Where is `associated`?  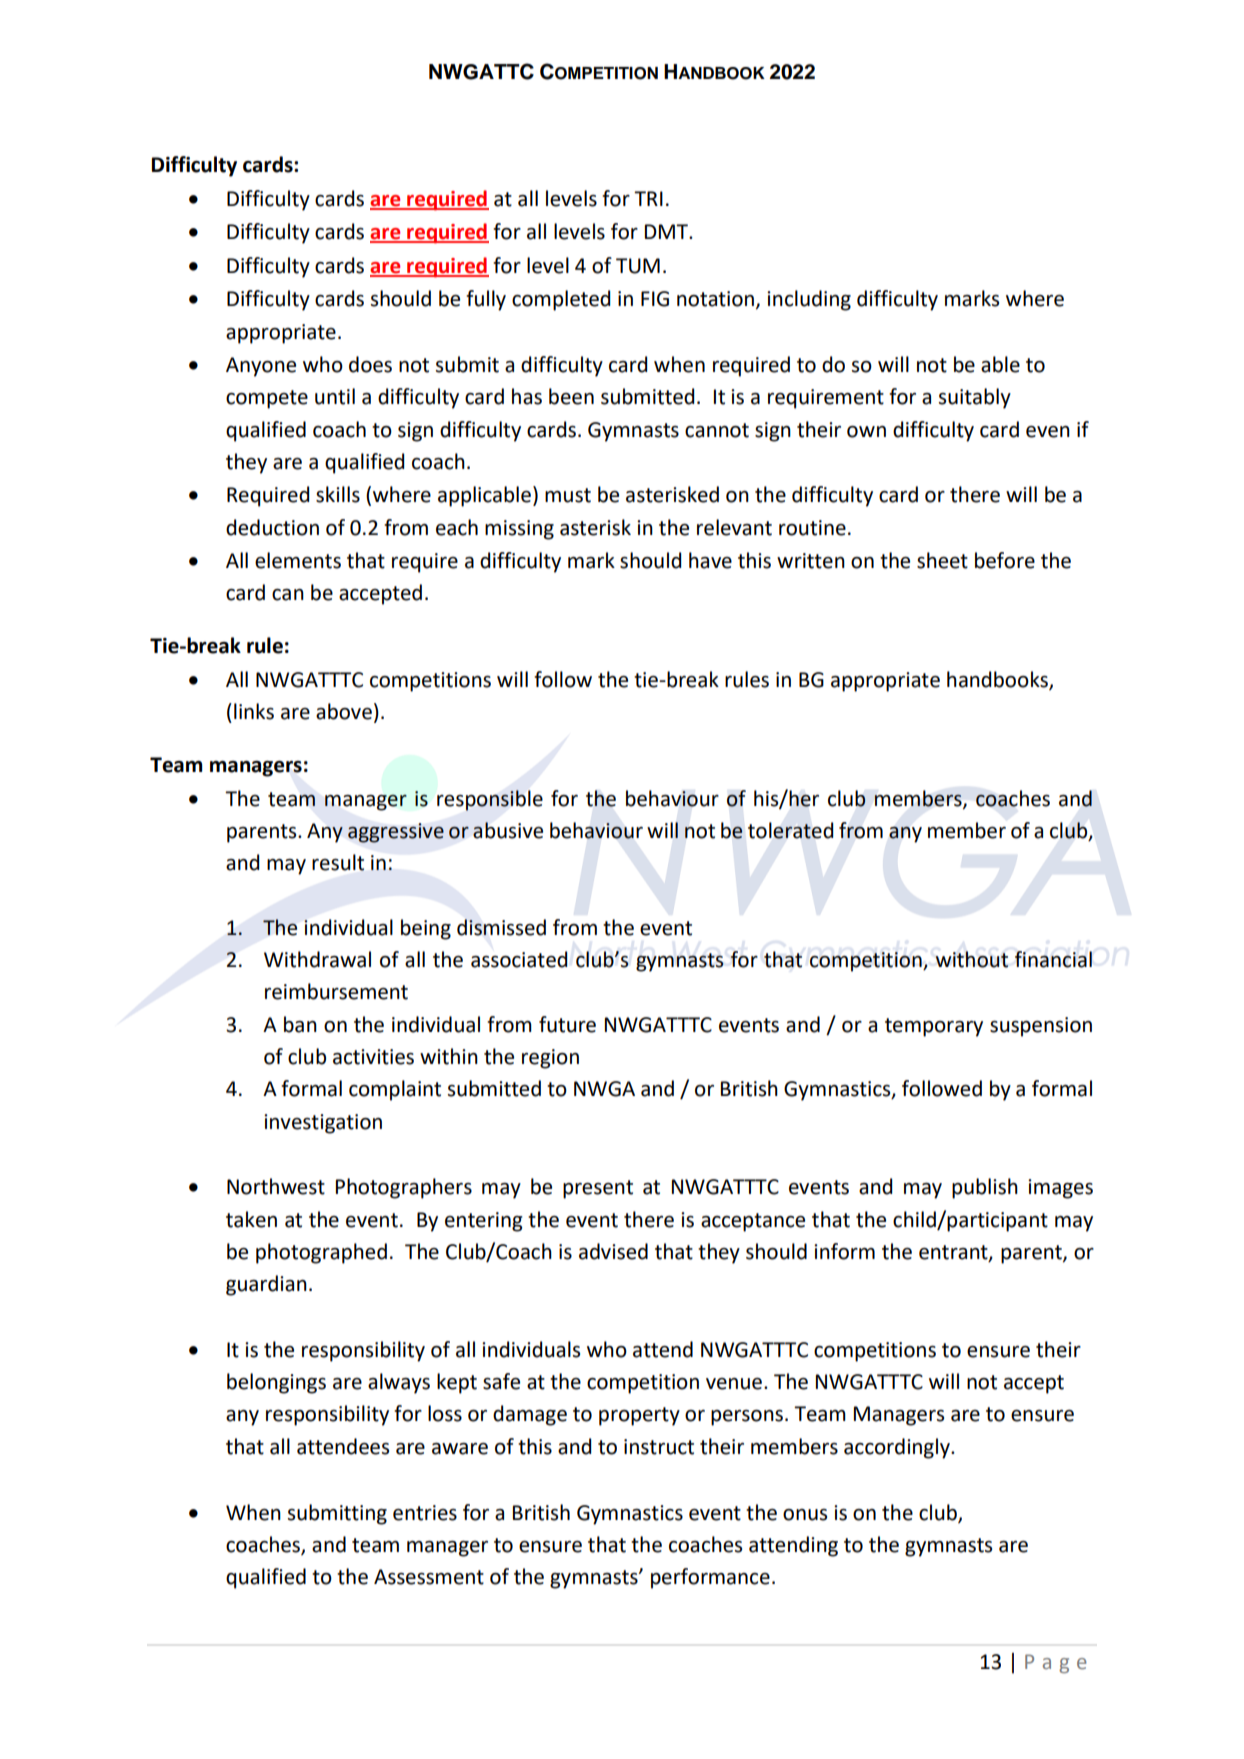
associated is located at coordinates (519, 959).
